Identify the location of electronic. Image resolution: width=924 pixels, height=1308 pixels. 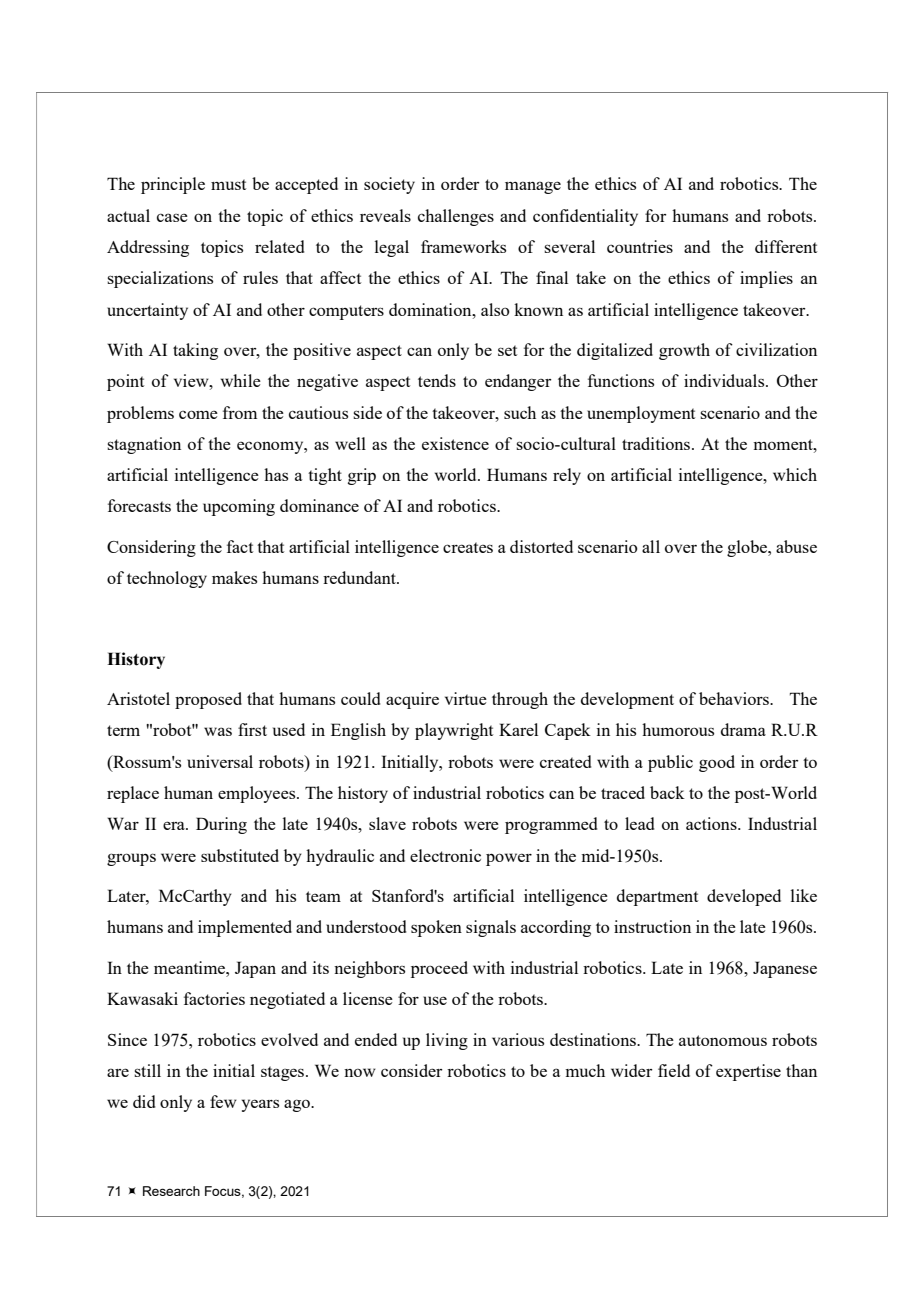
(445, 855).
